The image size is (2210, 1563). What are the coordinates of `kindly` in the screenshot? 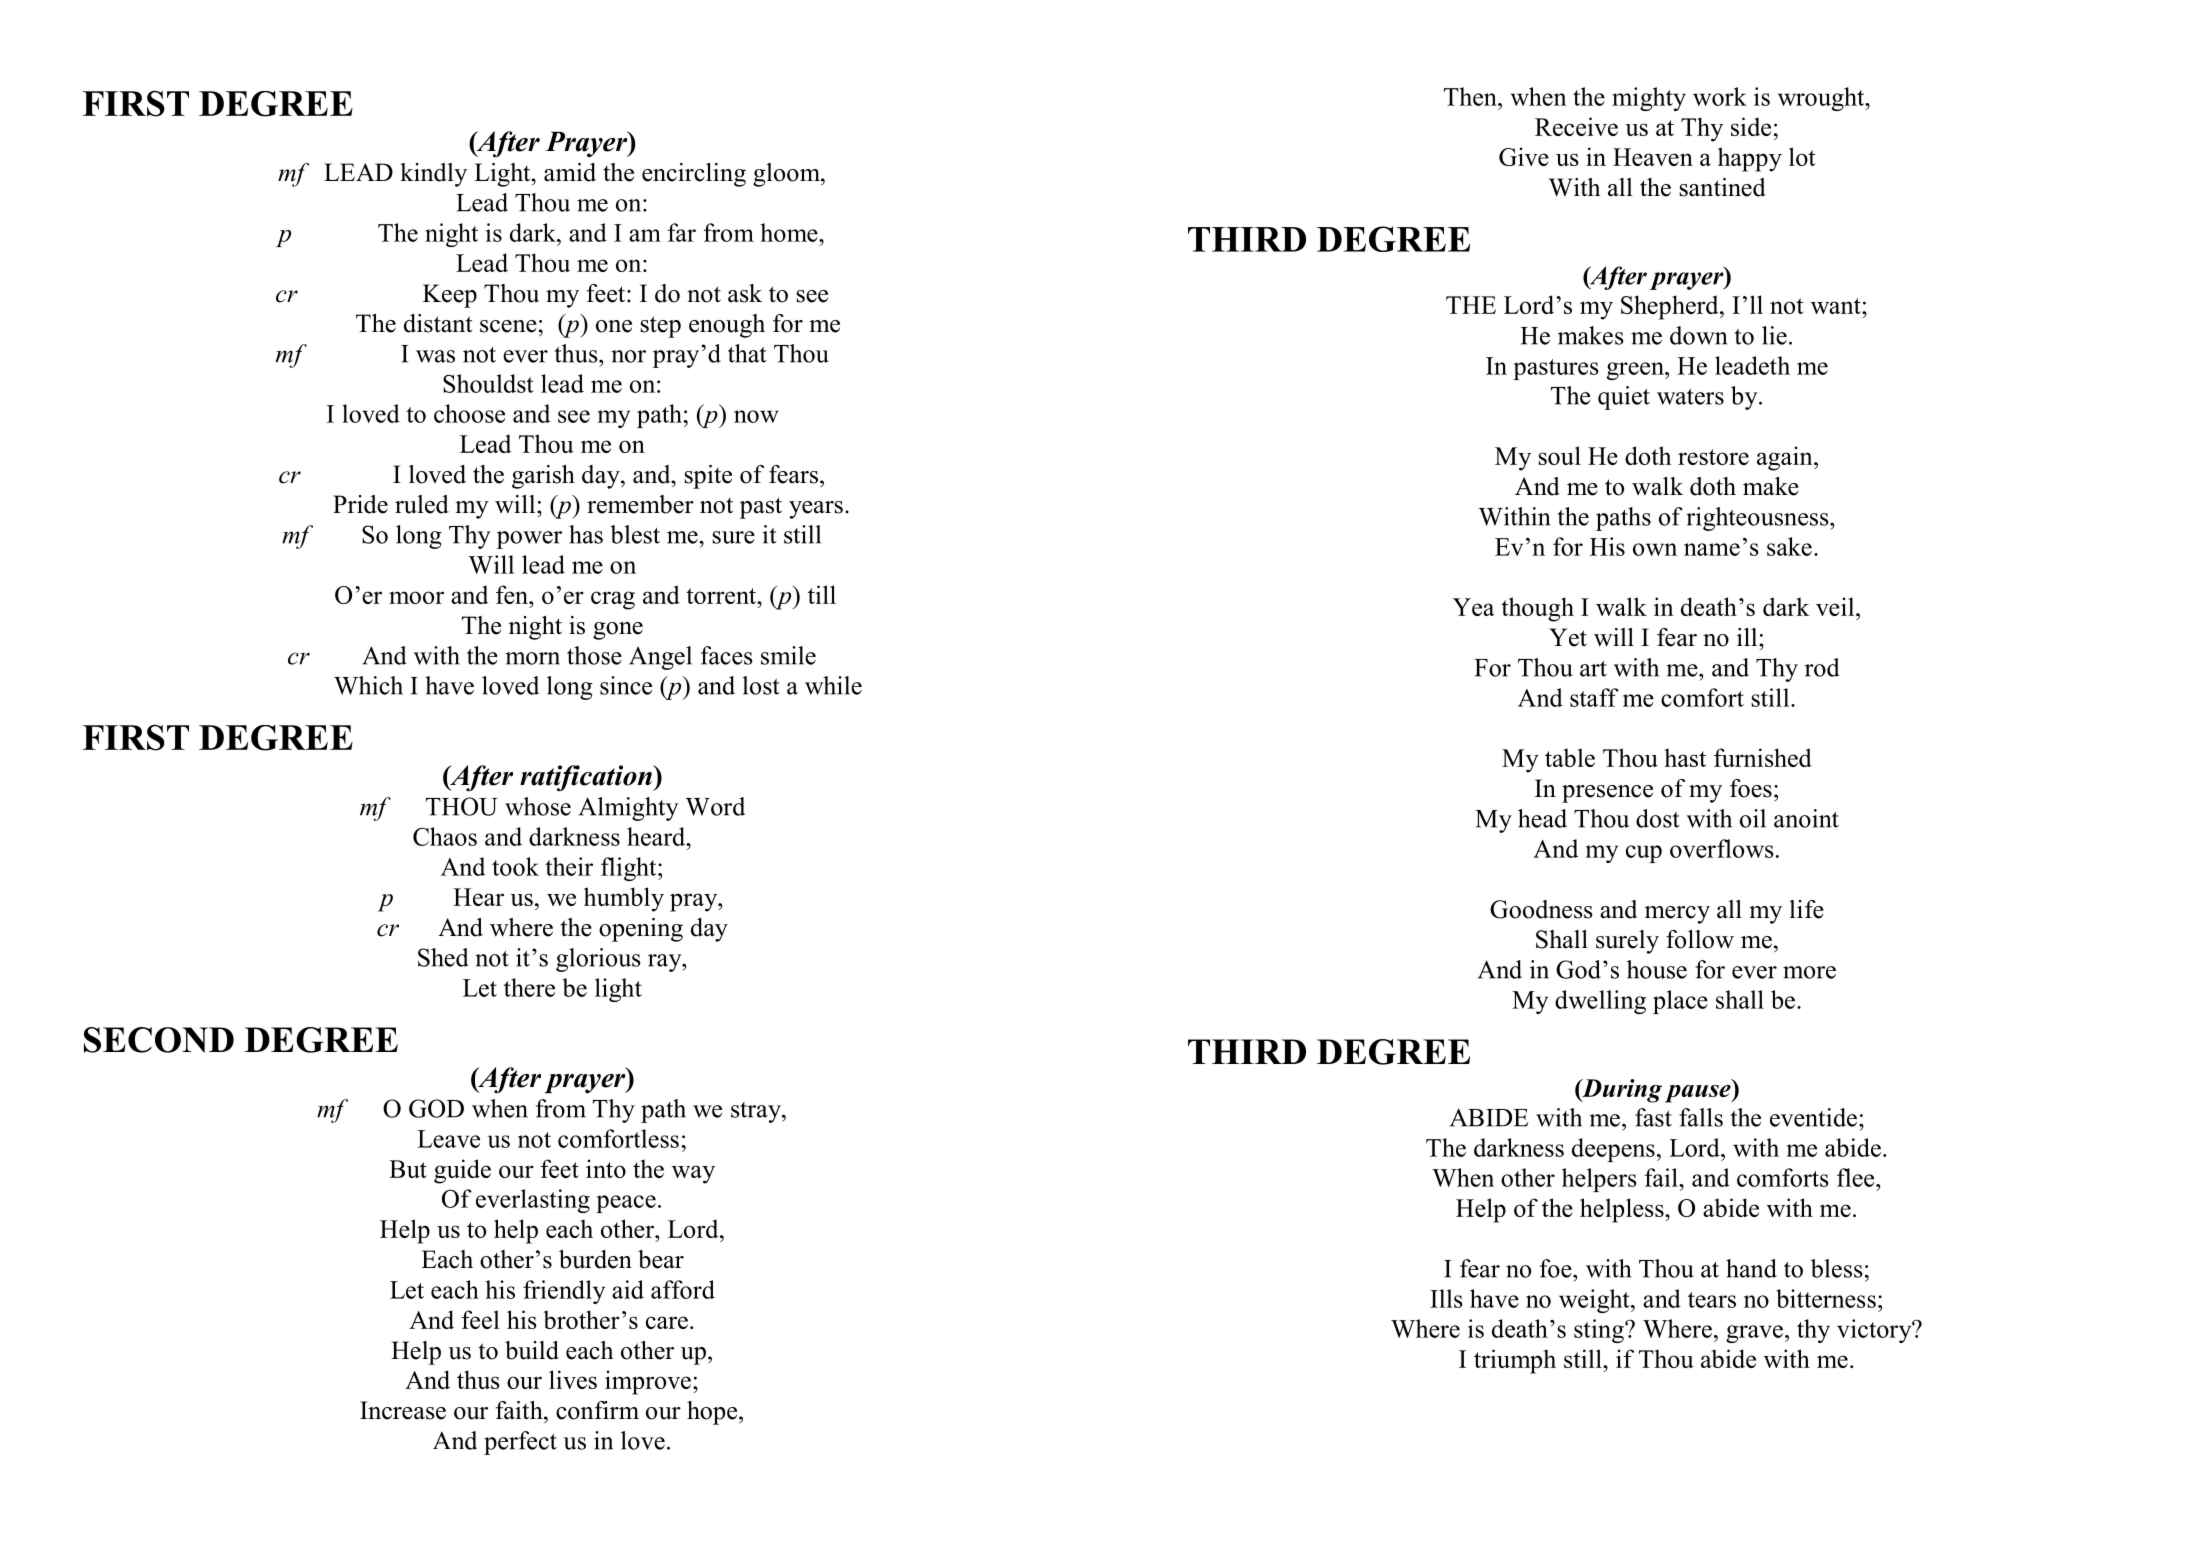 It's located at (433, 175).
